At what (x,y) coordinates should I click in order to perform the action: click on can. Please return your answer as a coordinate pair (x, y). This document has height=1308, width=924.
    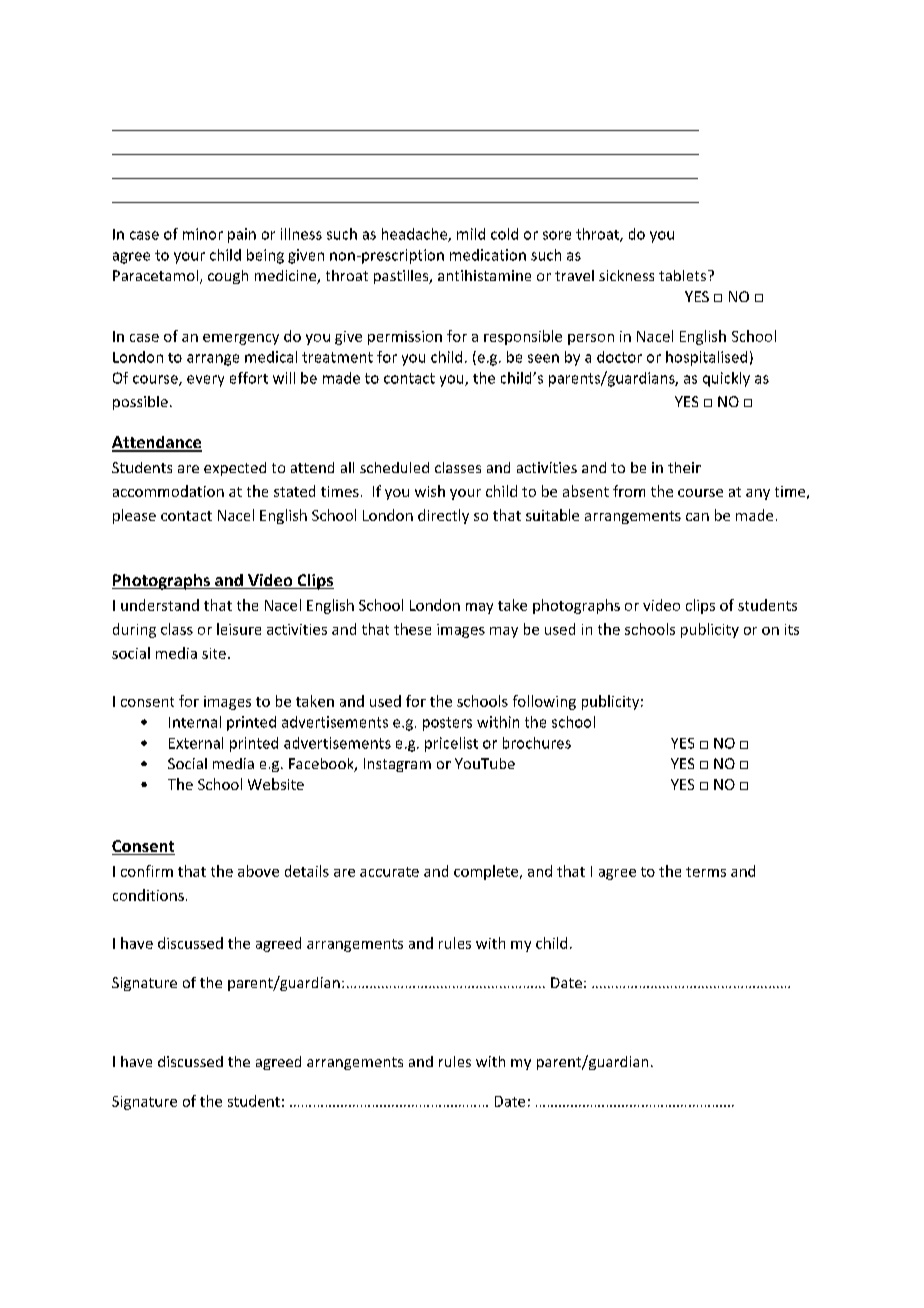
    Looking at the image, I should click on (697, 517).
